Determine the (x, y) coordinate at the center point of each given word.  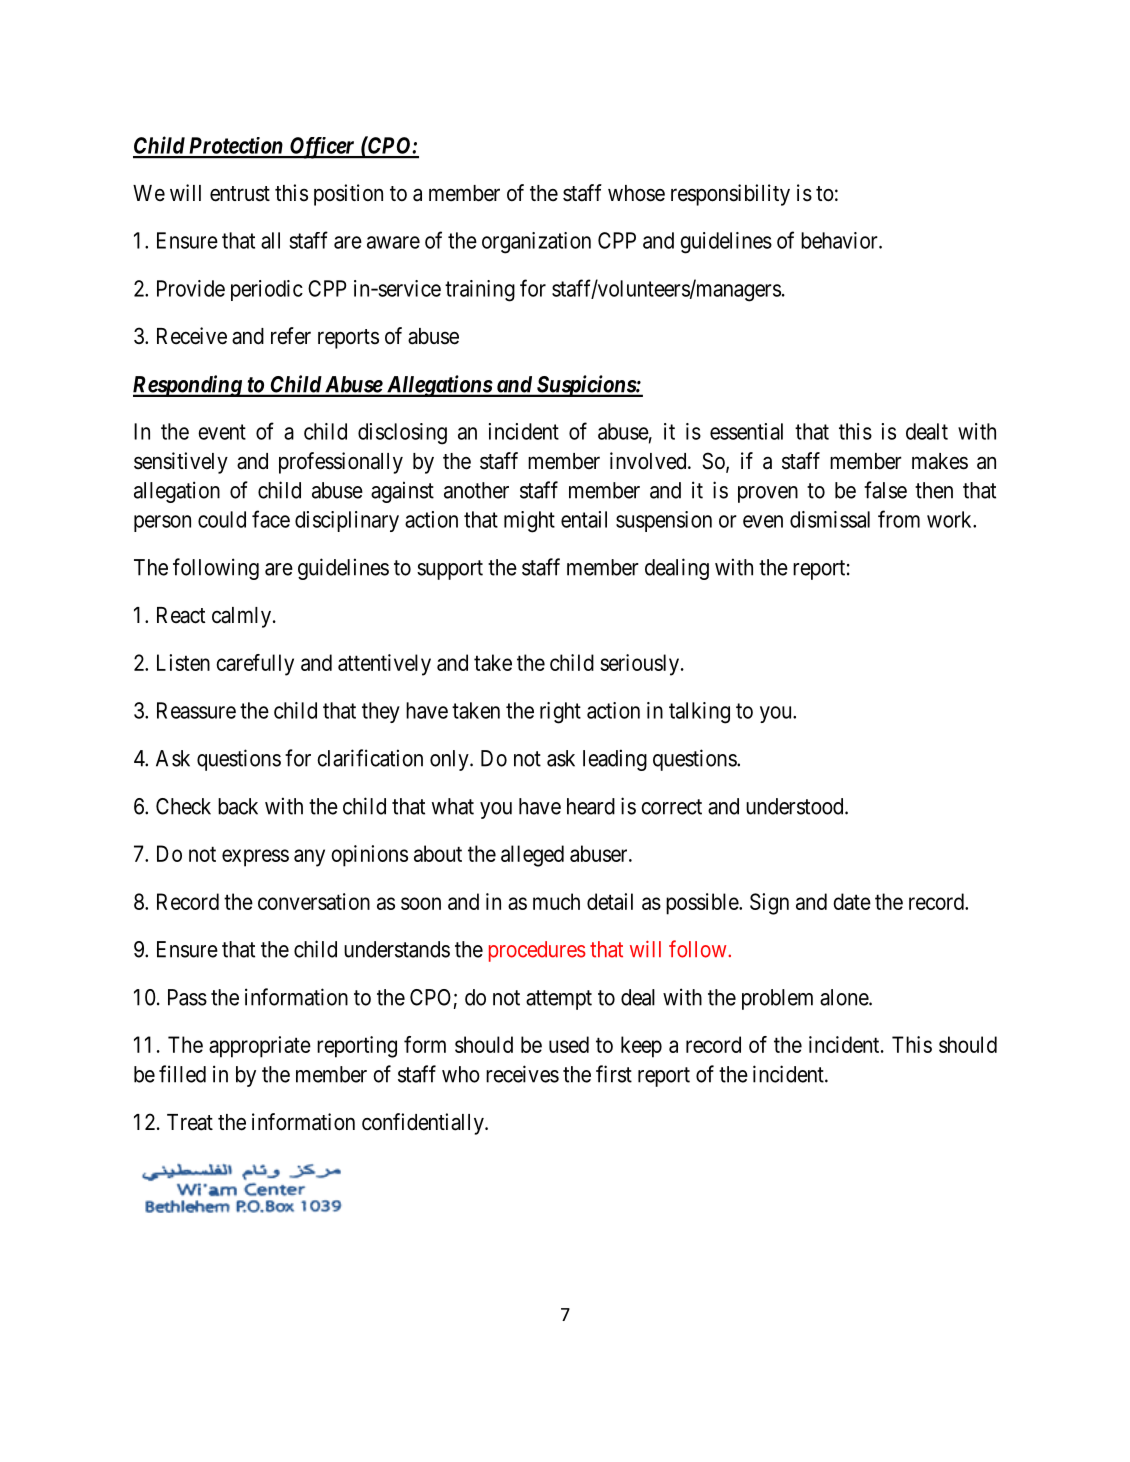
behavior (840, 240)
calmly (243, 617)
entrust (240, 194)
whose (636, 193)
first (614, 1074)
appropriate (260, 1047)
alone (845, 997)
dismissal (830, 519)
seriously (641, 665)
